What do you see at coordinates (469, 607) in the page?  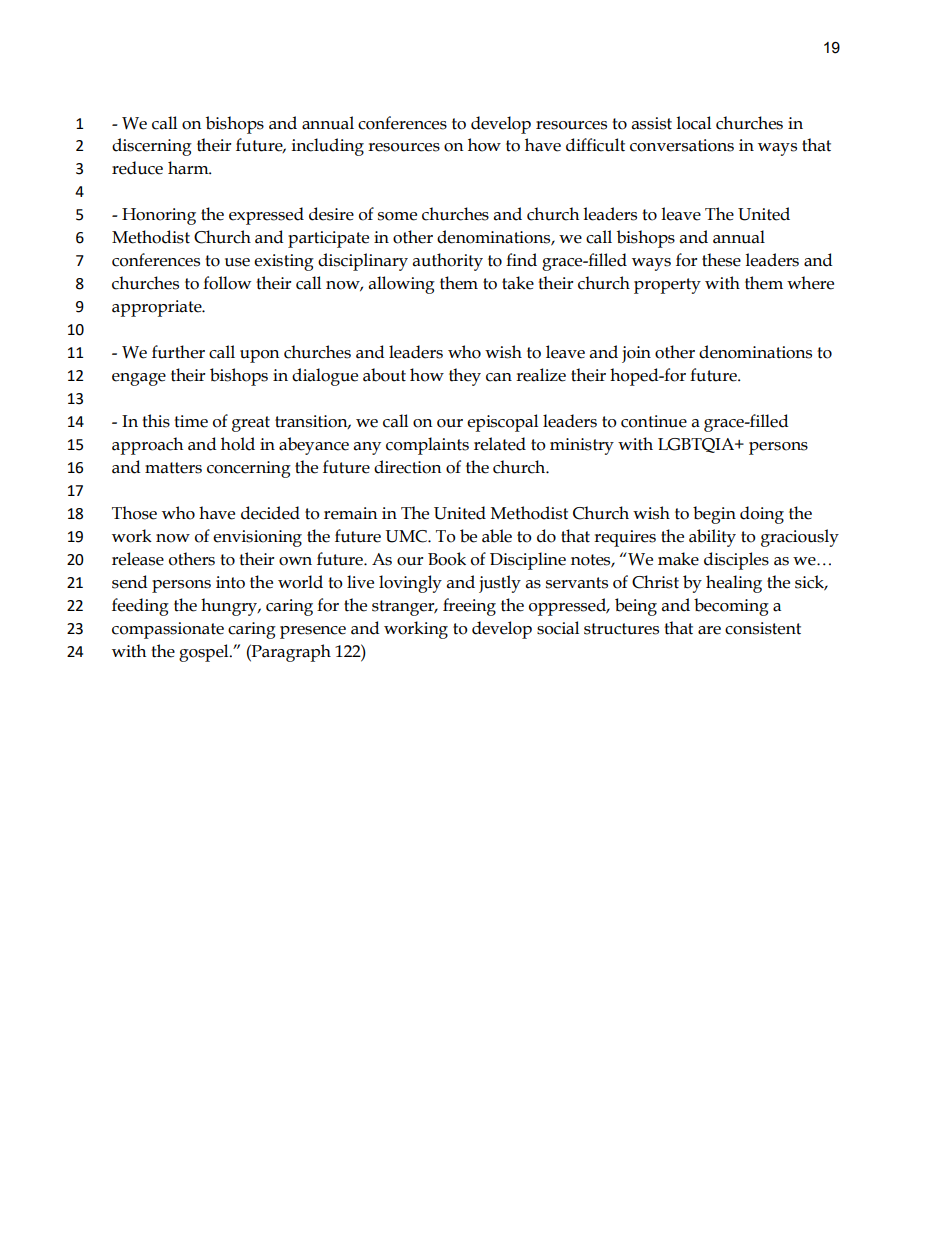 I see `freeing` at bounding box center [469, 607].
